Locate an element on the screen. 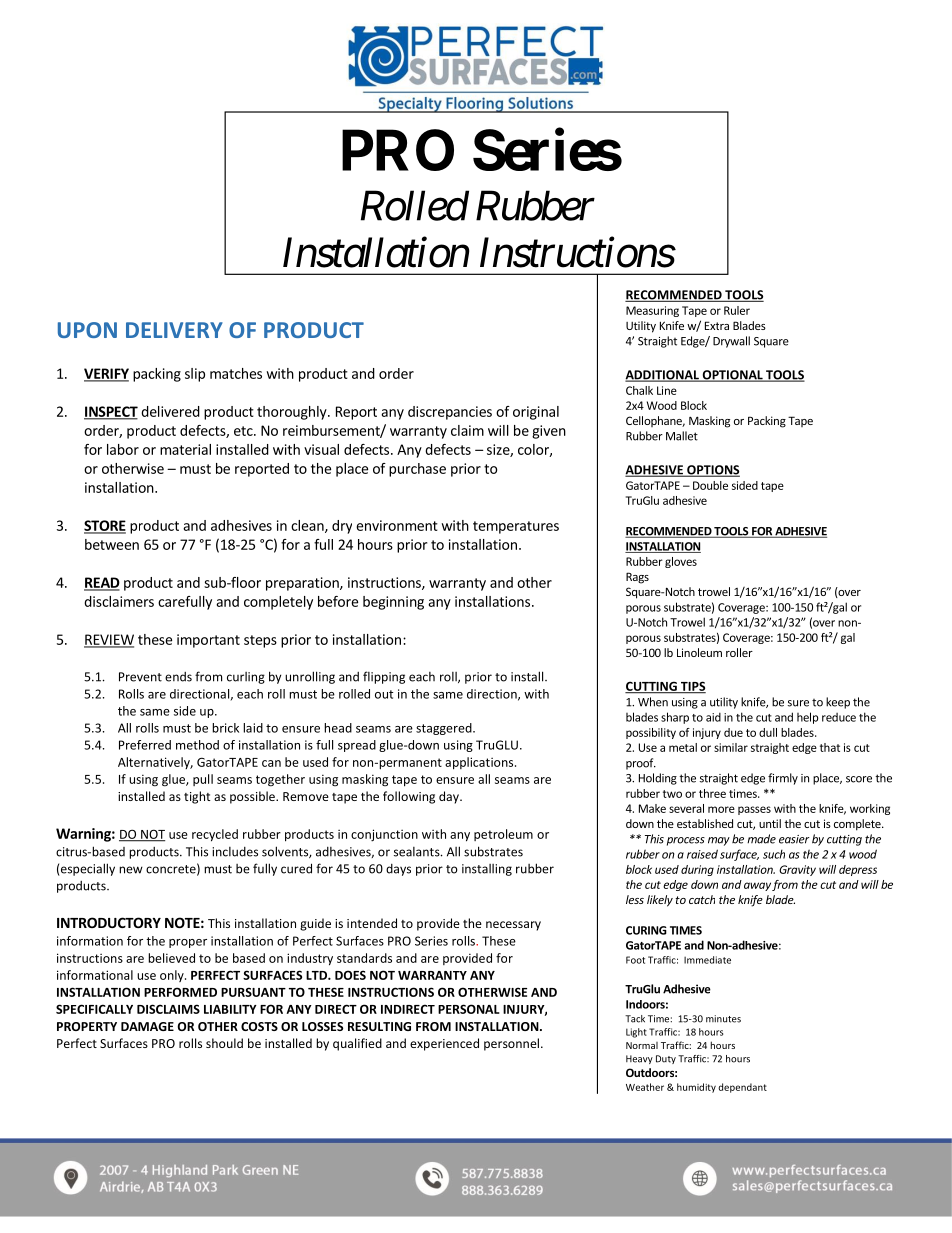  gloves is located at coordinates (681, 562).
